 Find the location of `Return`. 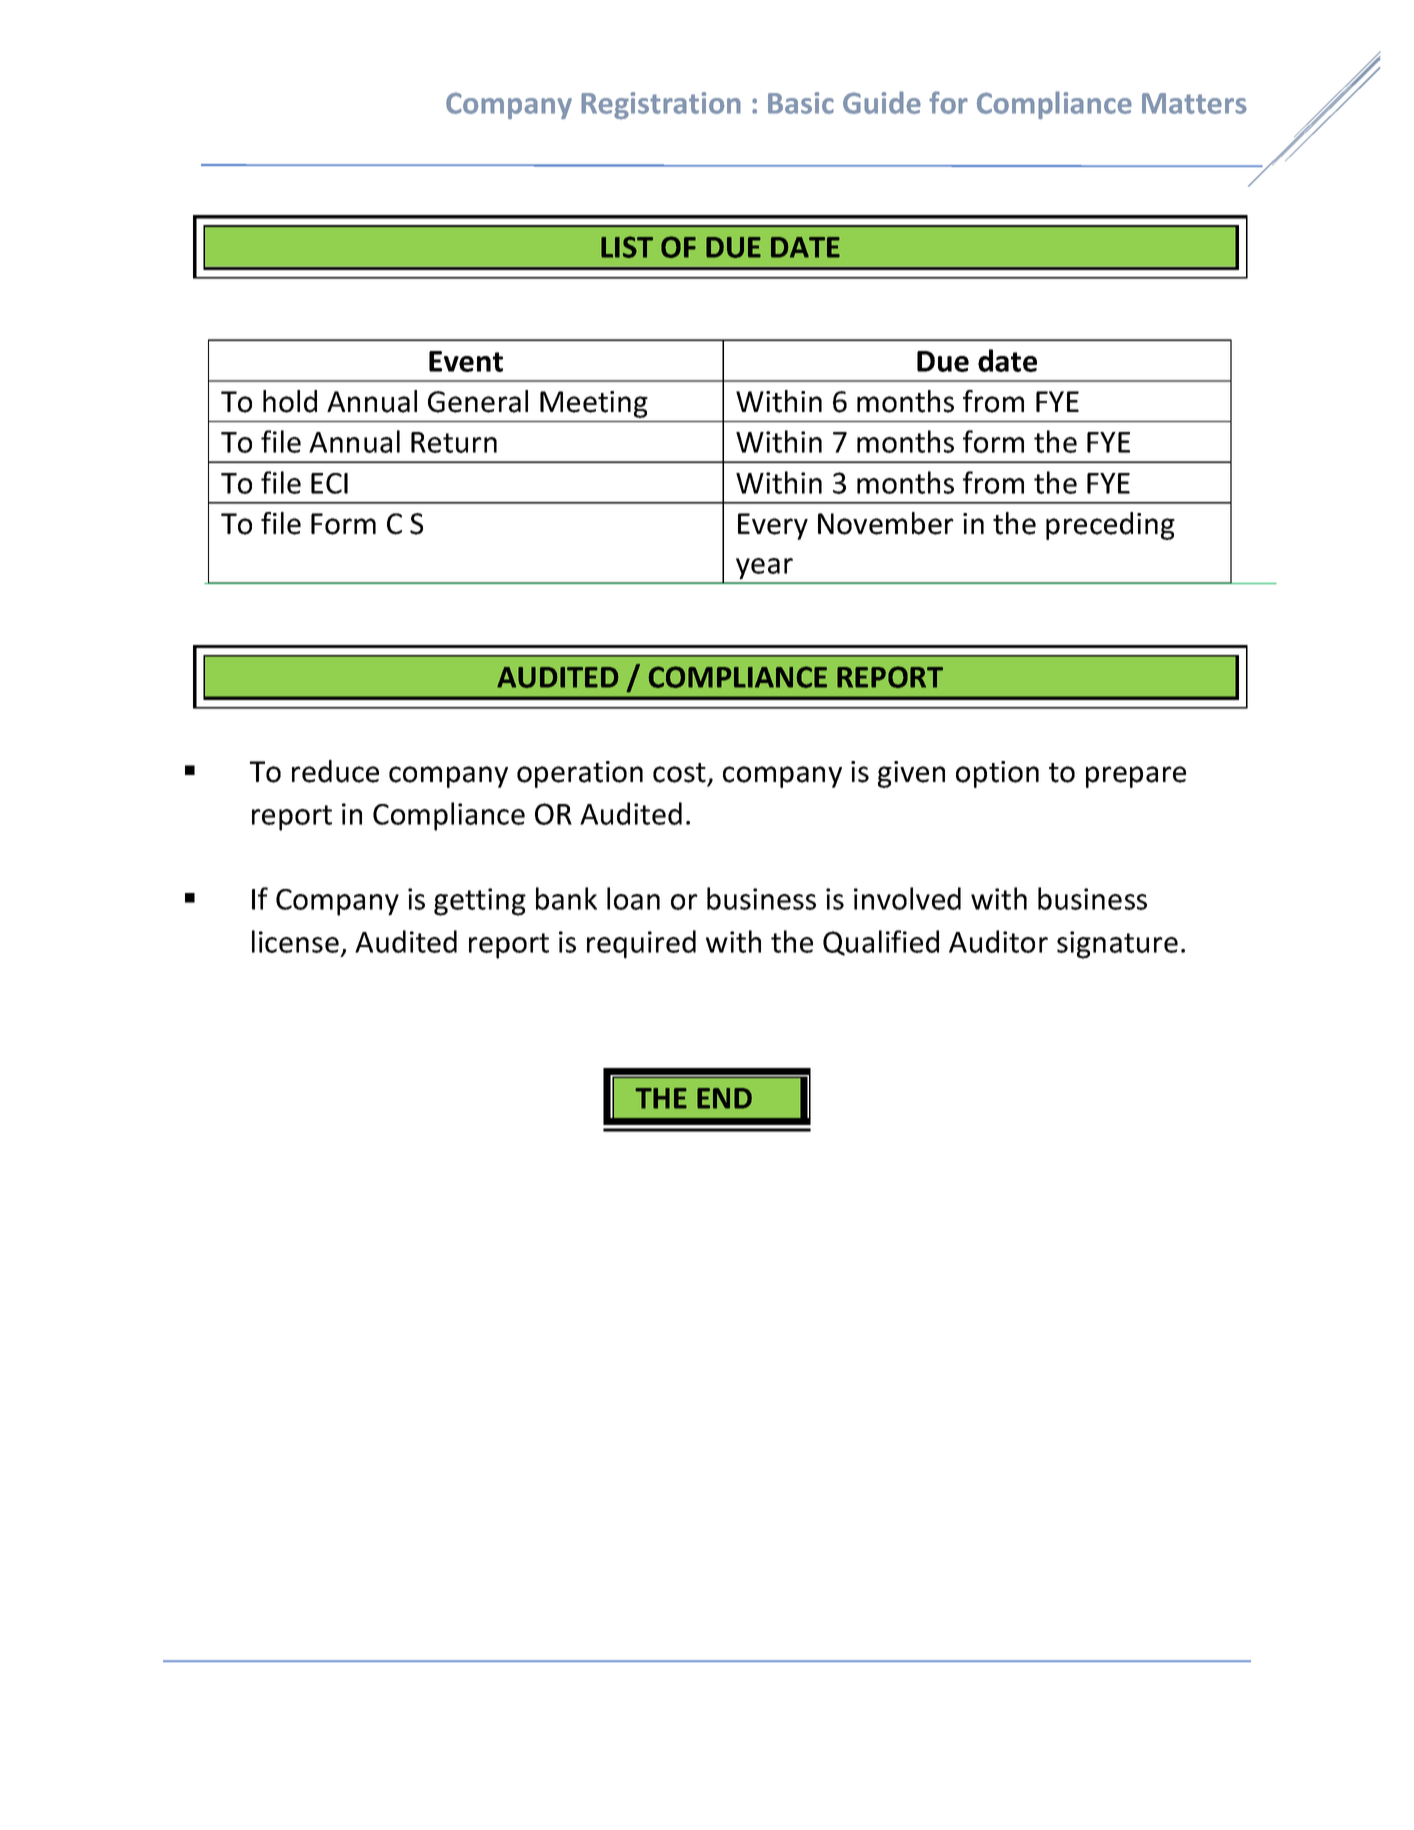

Return is located at coordinates (454, 442).
